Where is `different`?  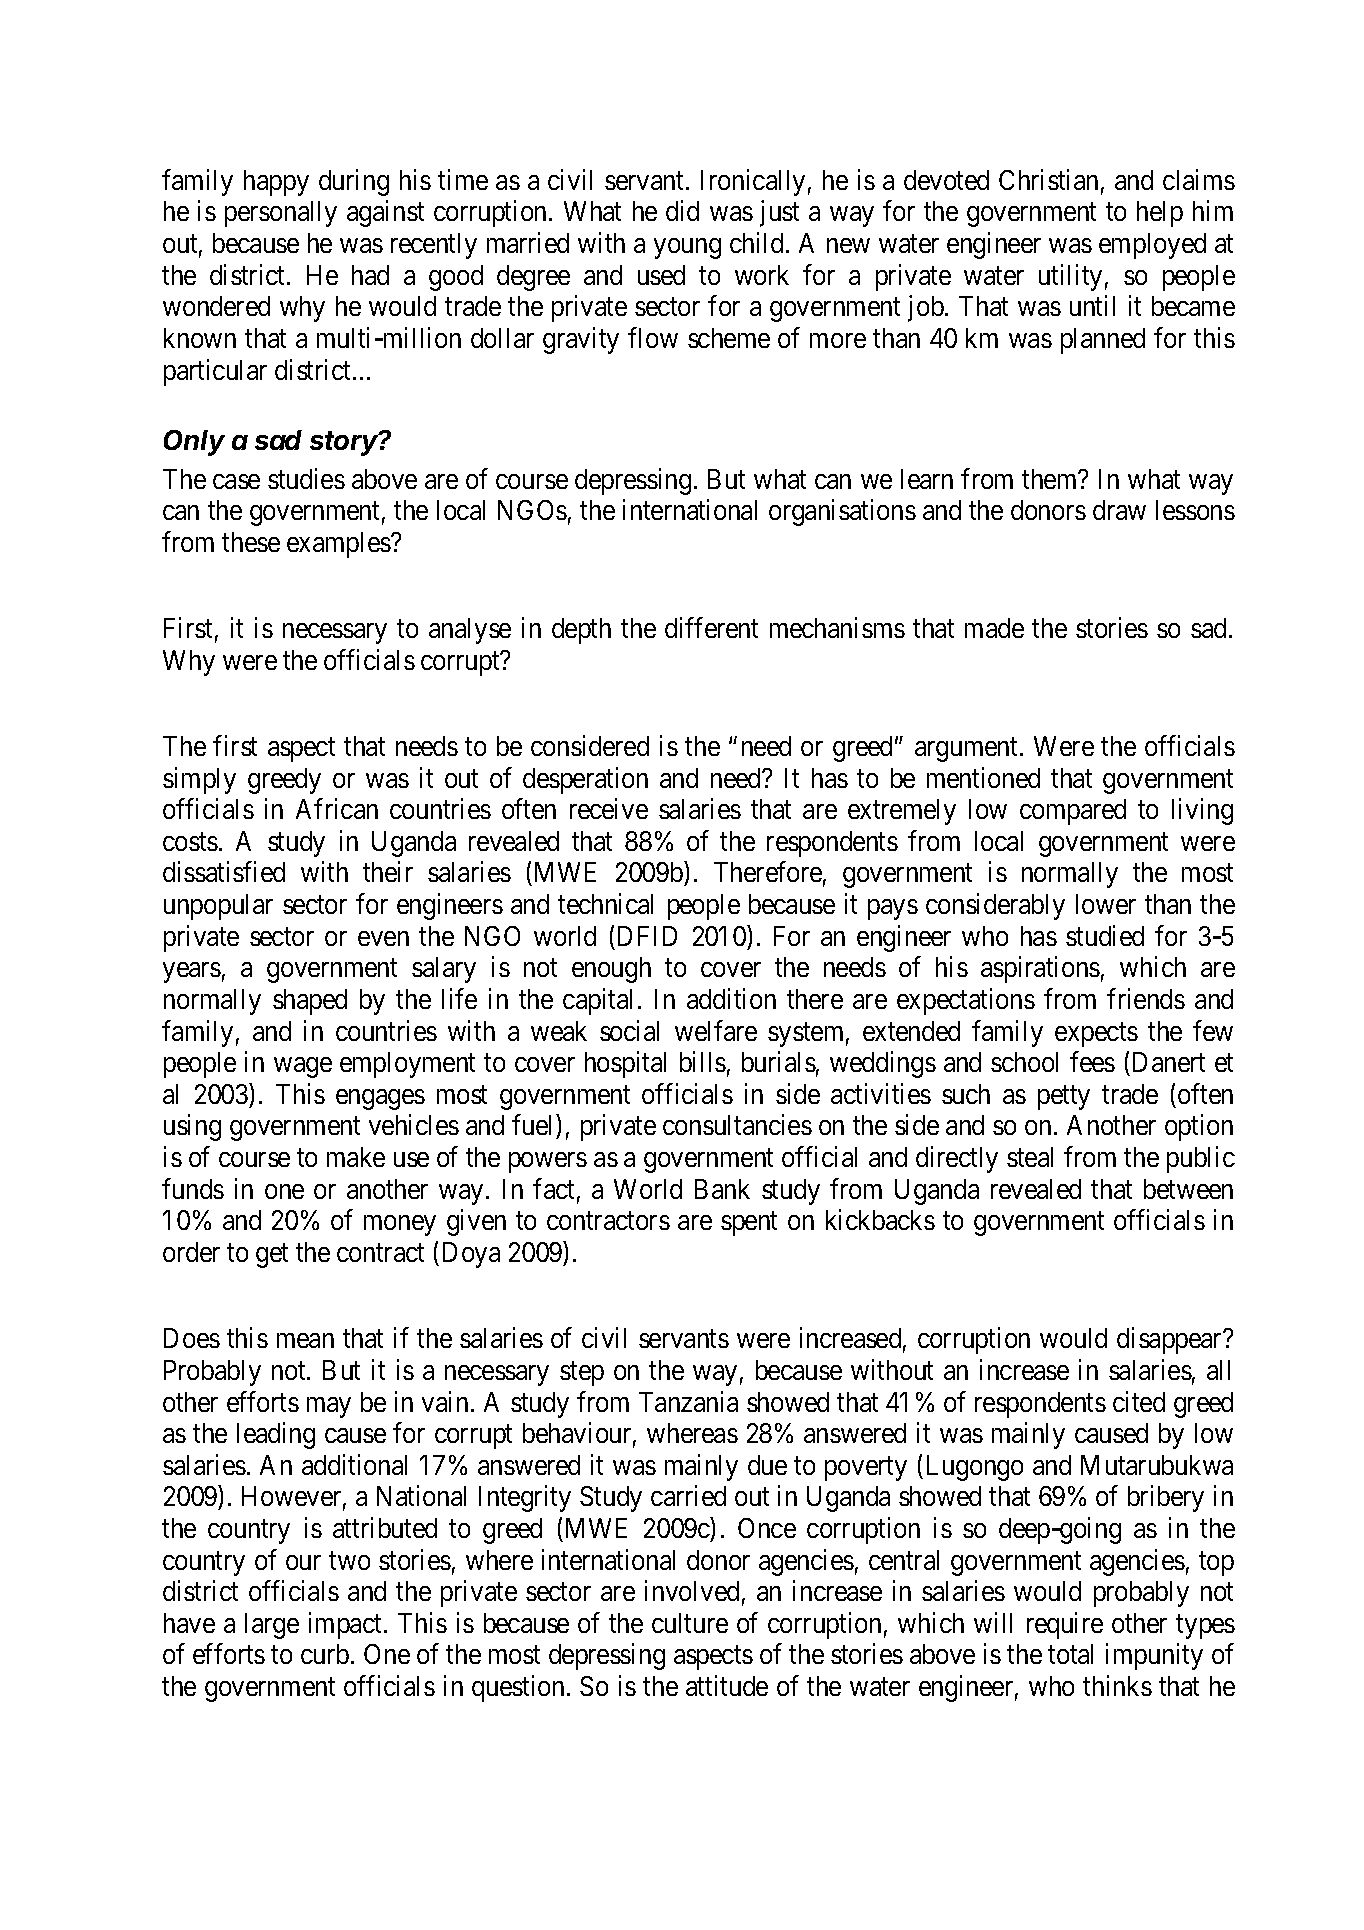
different is located at coordinates (711, 627).
